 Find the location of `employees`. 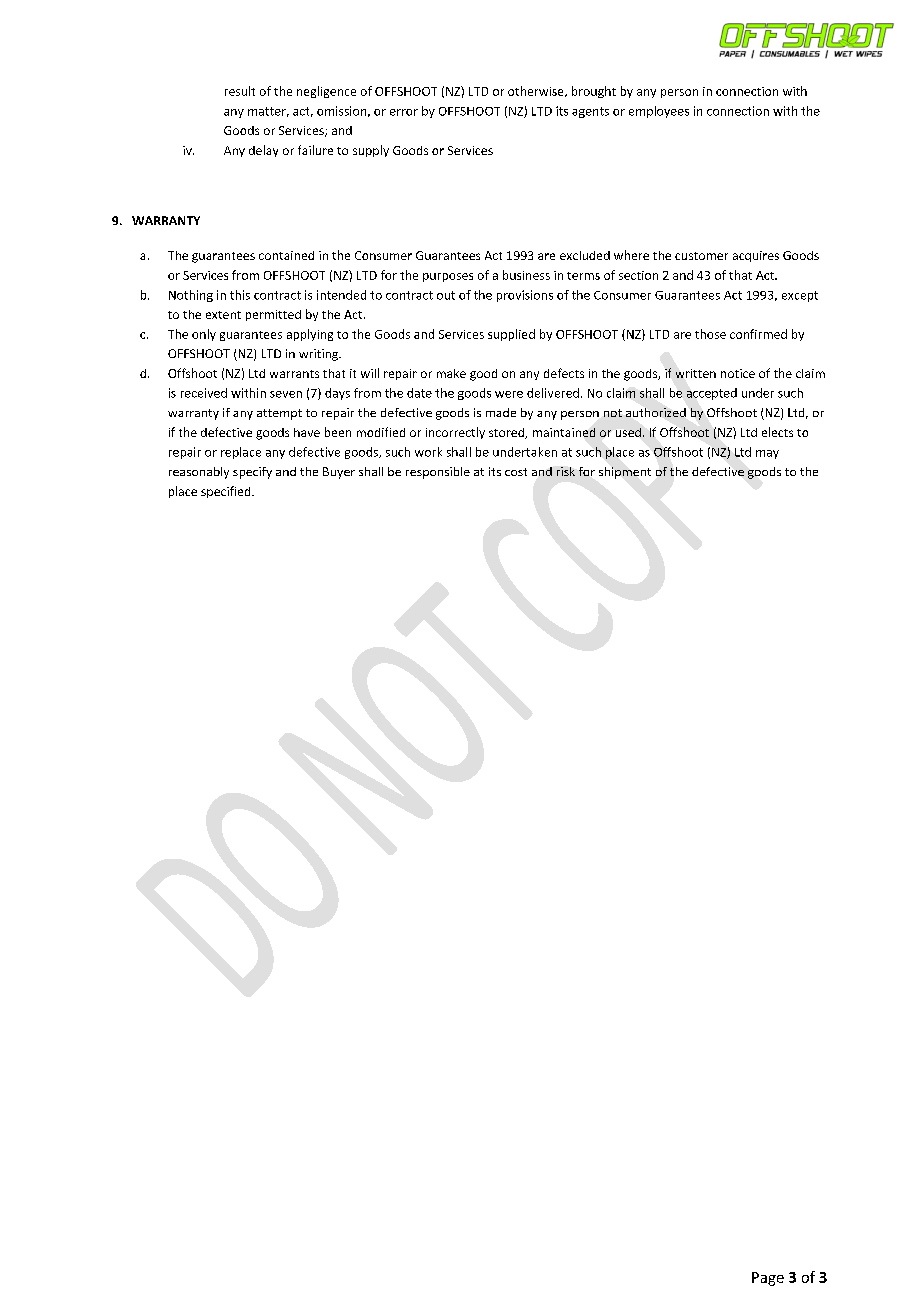

employees is located at coordinates (659, 112).
